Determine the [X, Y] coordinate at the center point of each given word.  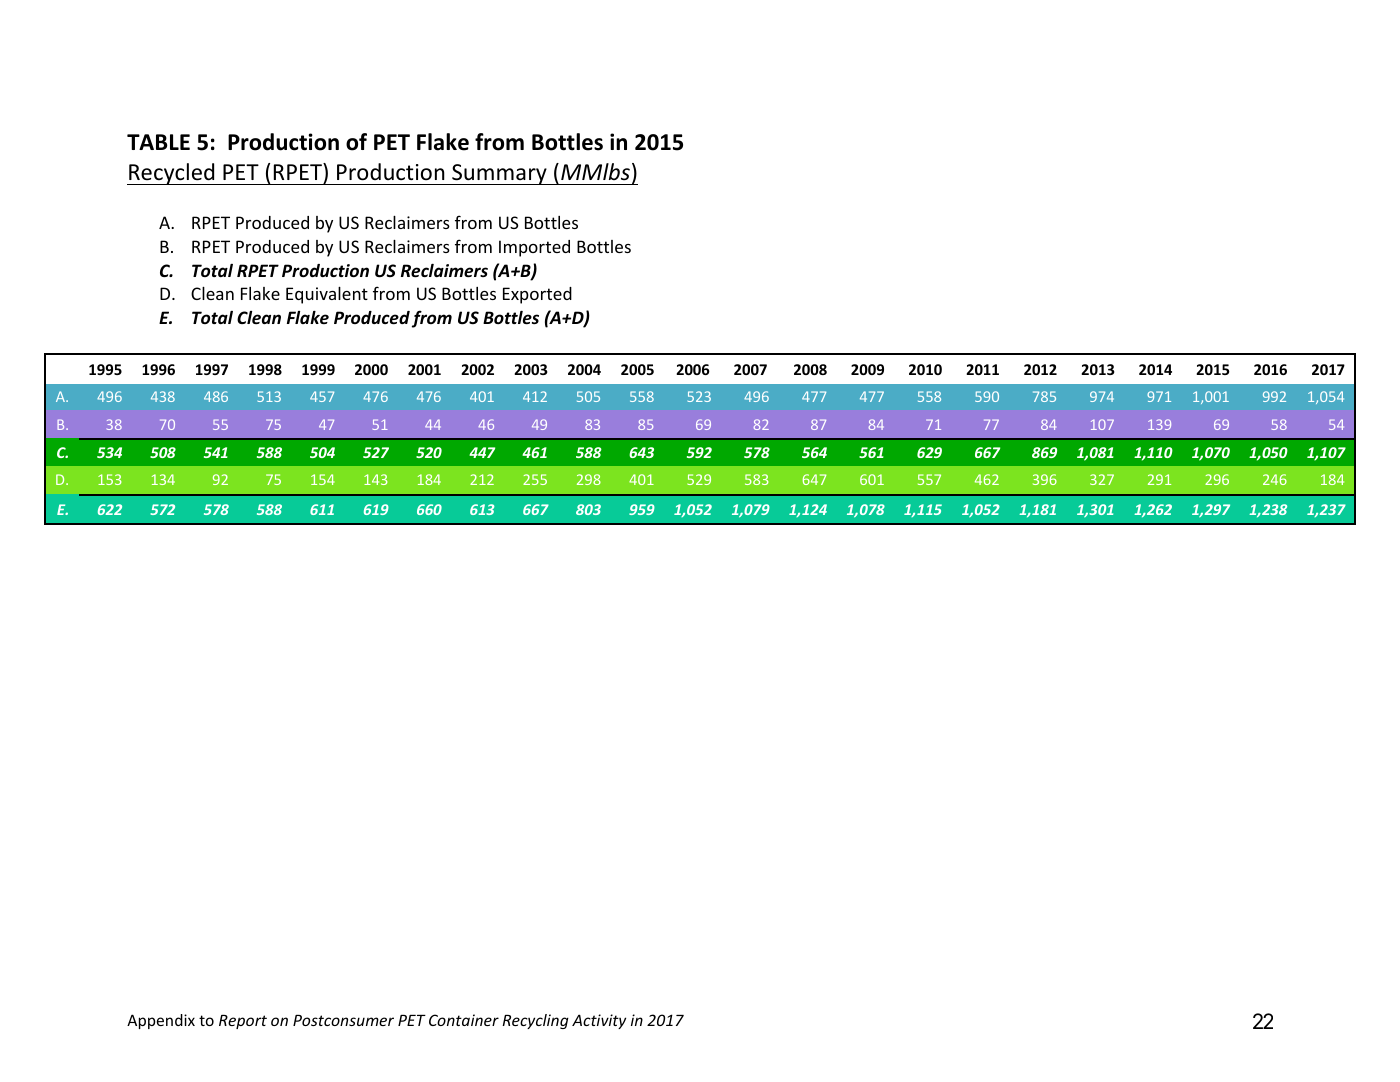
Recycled [172, 174]
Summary [499, 174]
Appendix [161, 1021]
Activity [599, 1021]
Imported [534, 248]
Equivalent [327, 295]
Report [243, 1022]
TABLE [158, 142]
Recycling [535, 1021]
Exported [537, 295]
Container [464, 1020]
